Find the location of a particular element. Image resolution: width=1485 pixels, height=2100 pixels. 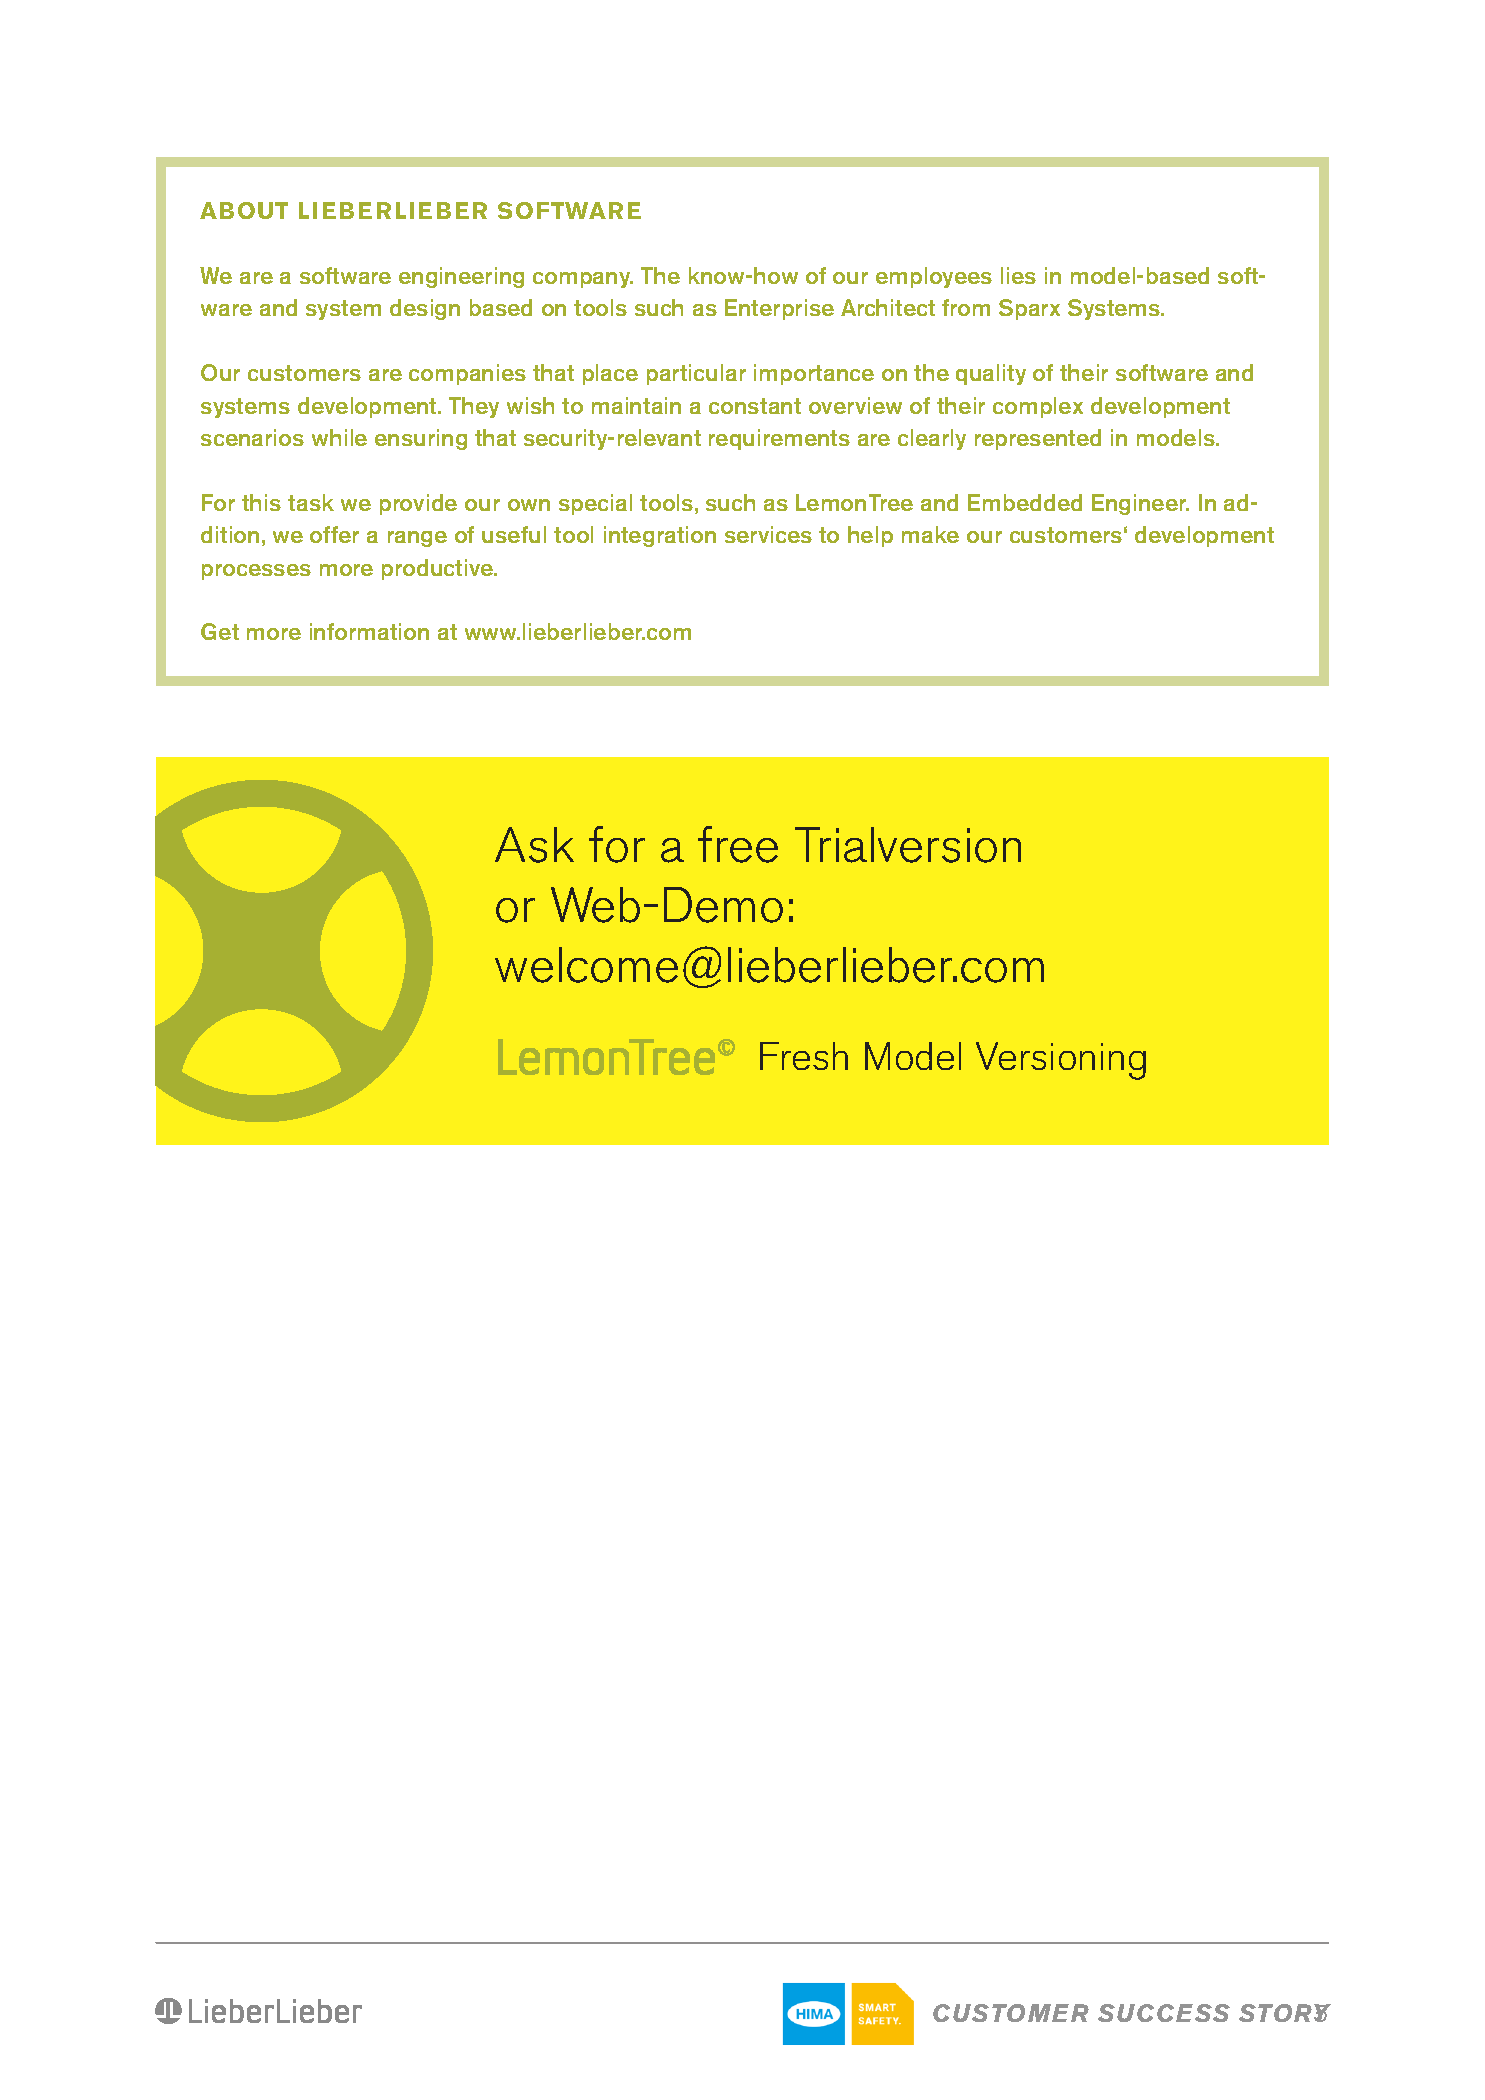

make is located at coordinates (930, 534).
